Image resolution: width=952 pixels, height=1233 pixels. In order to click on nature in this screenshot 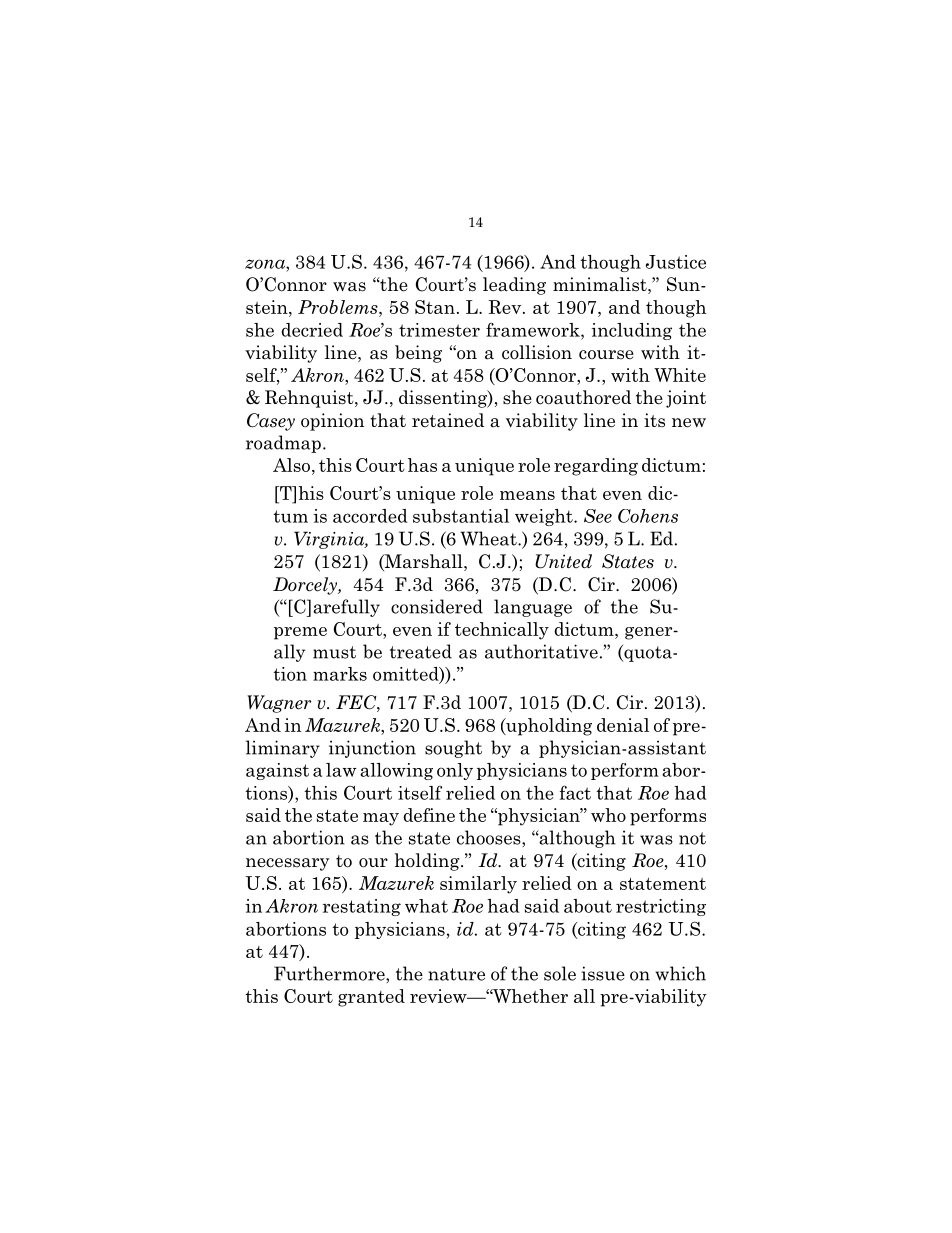, I will do `click(456, 974)`.
